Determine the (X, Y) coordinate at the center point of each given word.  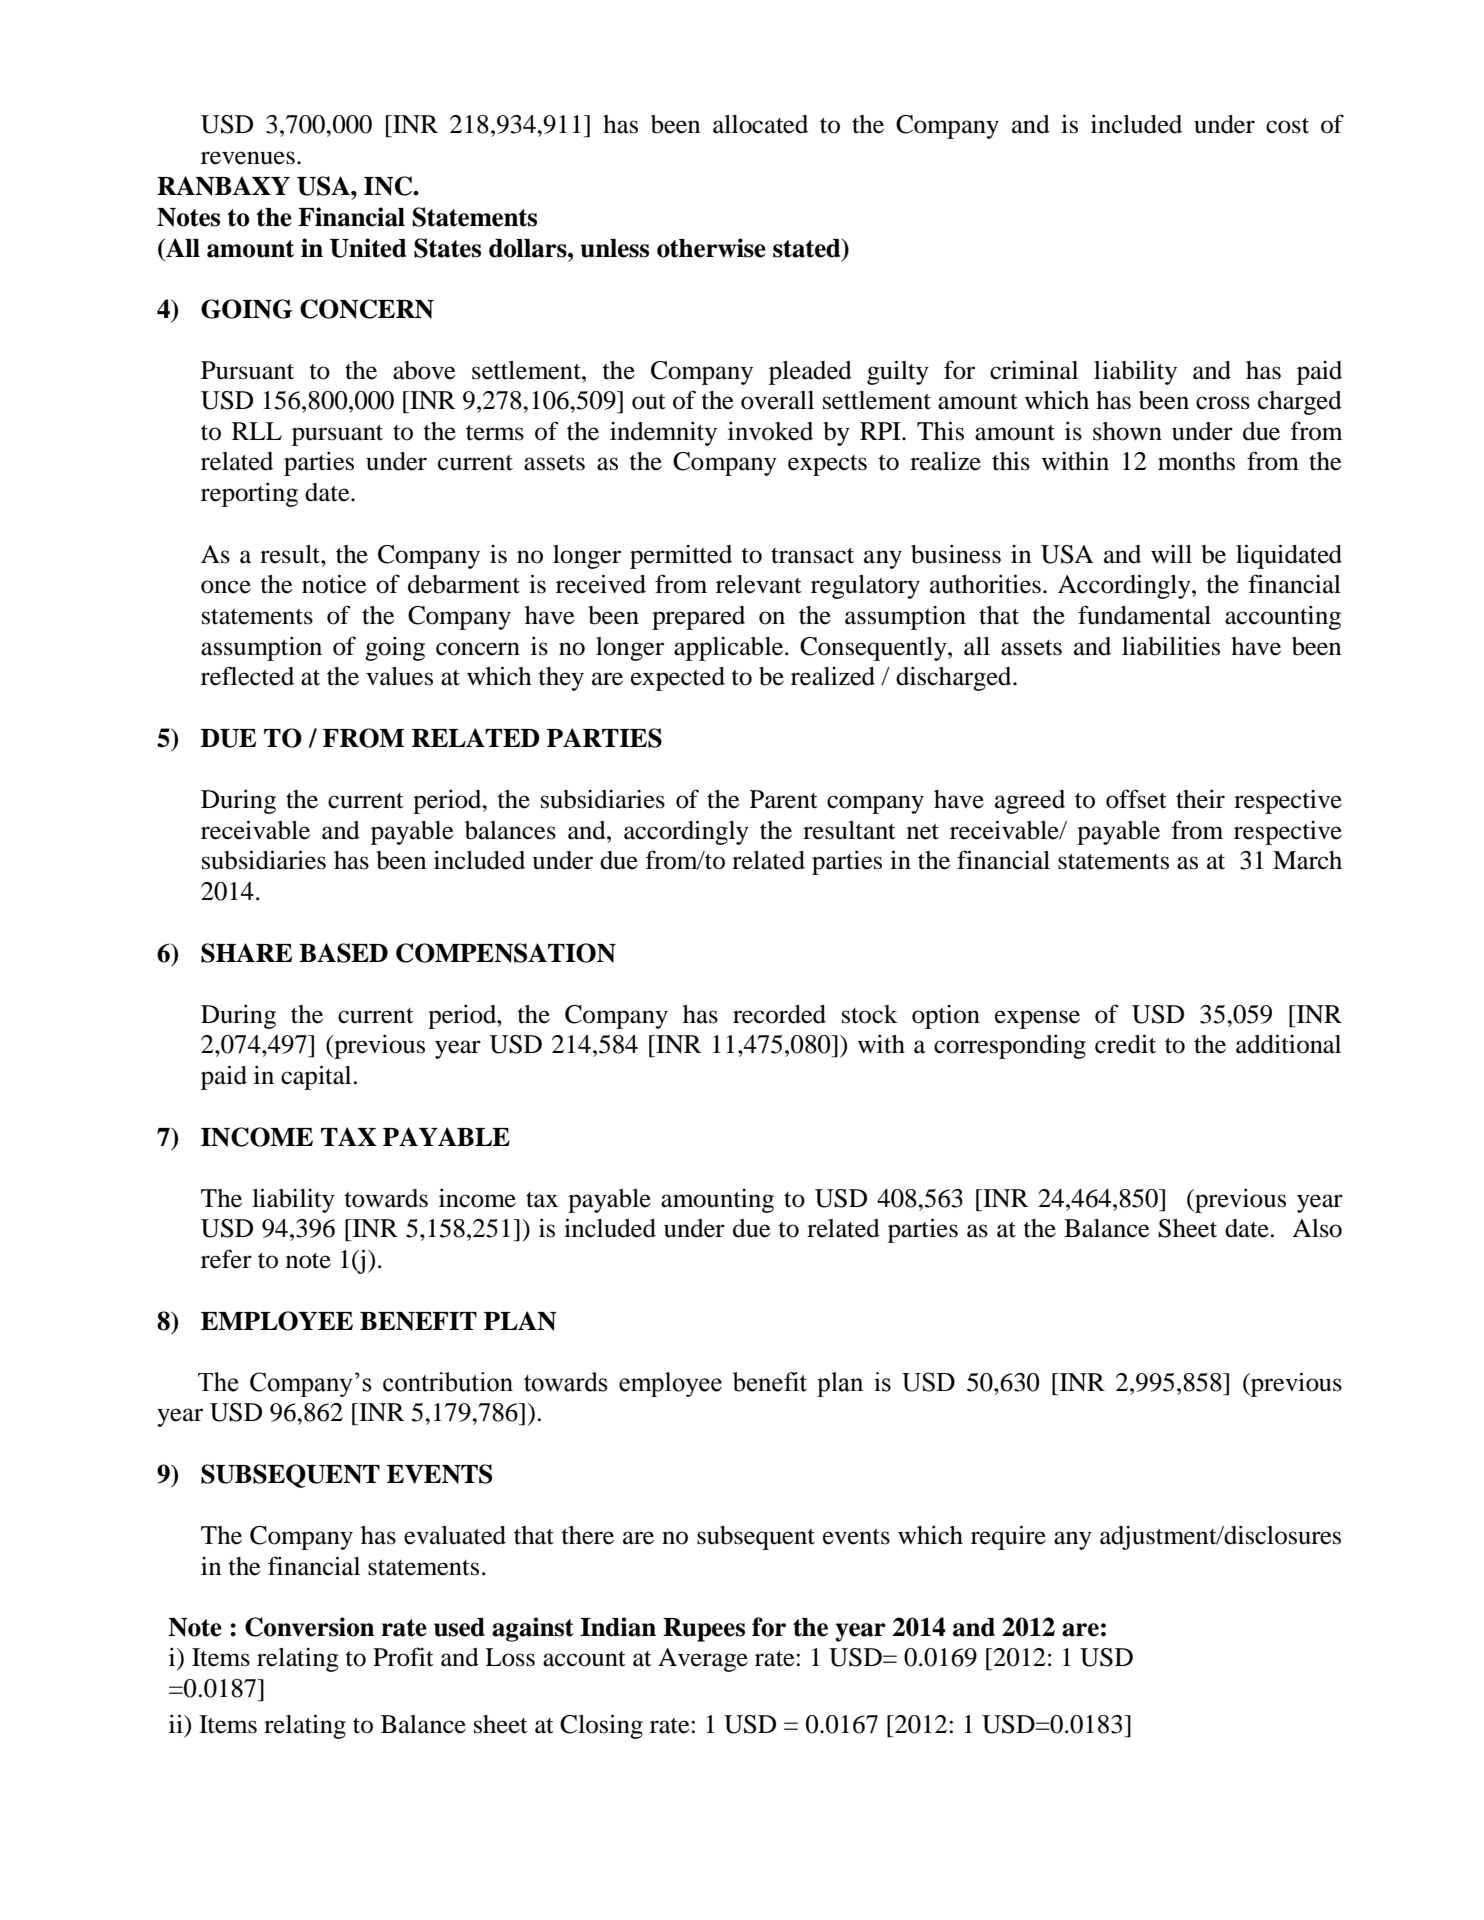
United (368, 248)
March (1307, 860)
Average (703, 1660)
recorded (779, 1014)
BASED (343, 953)
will (1171, 554)
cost (1287, 126)
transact (812, 556)
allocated (760, 124)
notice (334, 584)
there (588, 1535)
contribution (448, 1382)
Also (1317, 1228)
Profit (403, 1657)
